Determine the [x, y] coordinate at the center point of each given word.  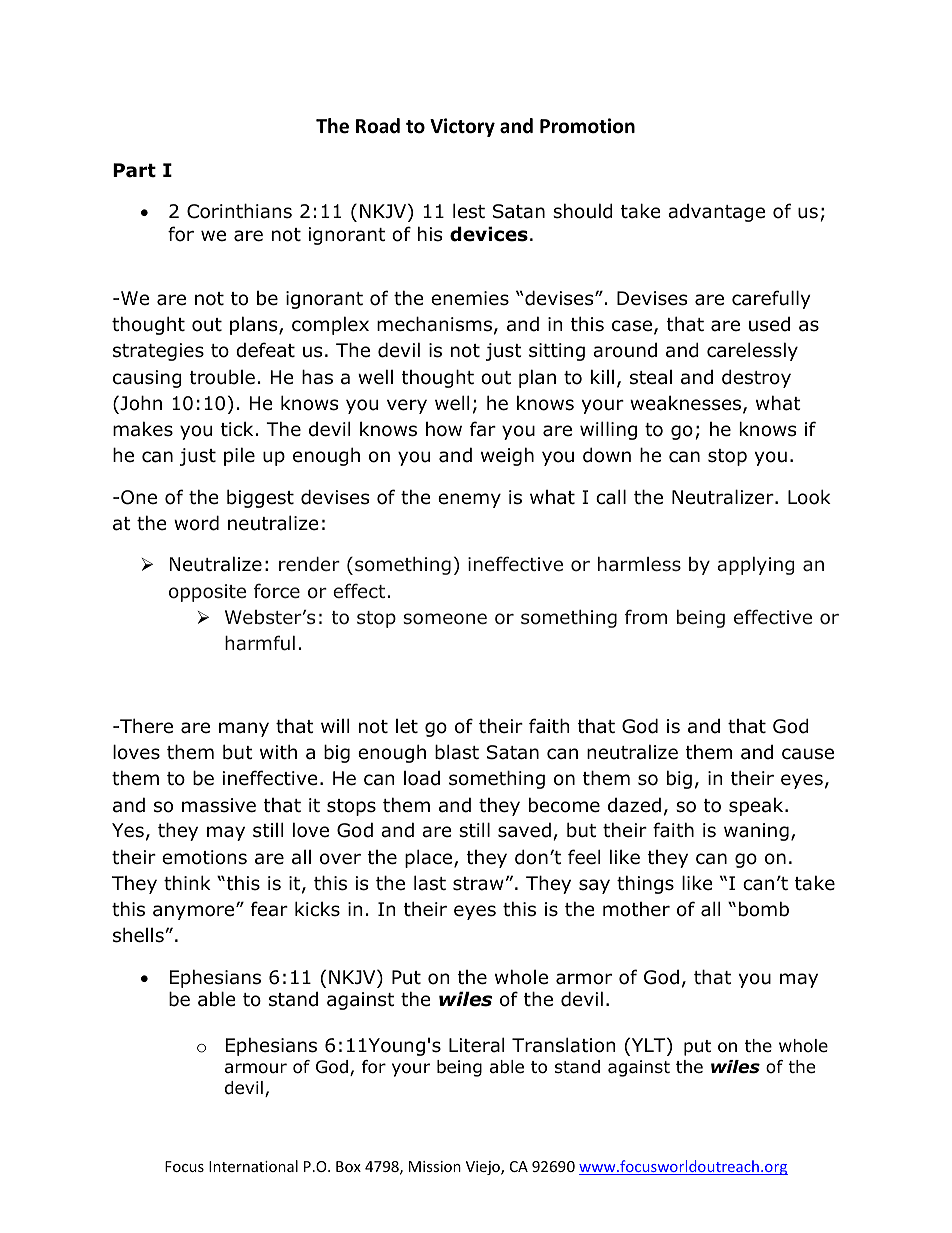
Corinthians [239, 211]
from [646, 617]
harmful [260, 643]
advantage [716, 212]
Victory [462, 127]
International [253, 1166]
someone [445, 619]
